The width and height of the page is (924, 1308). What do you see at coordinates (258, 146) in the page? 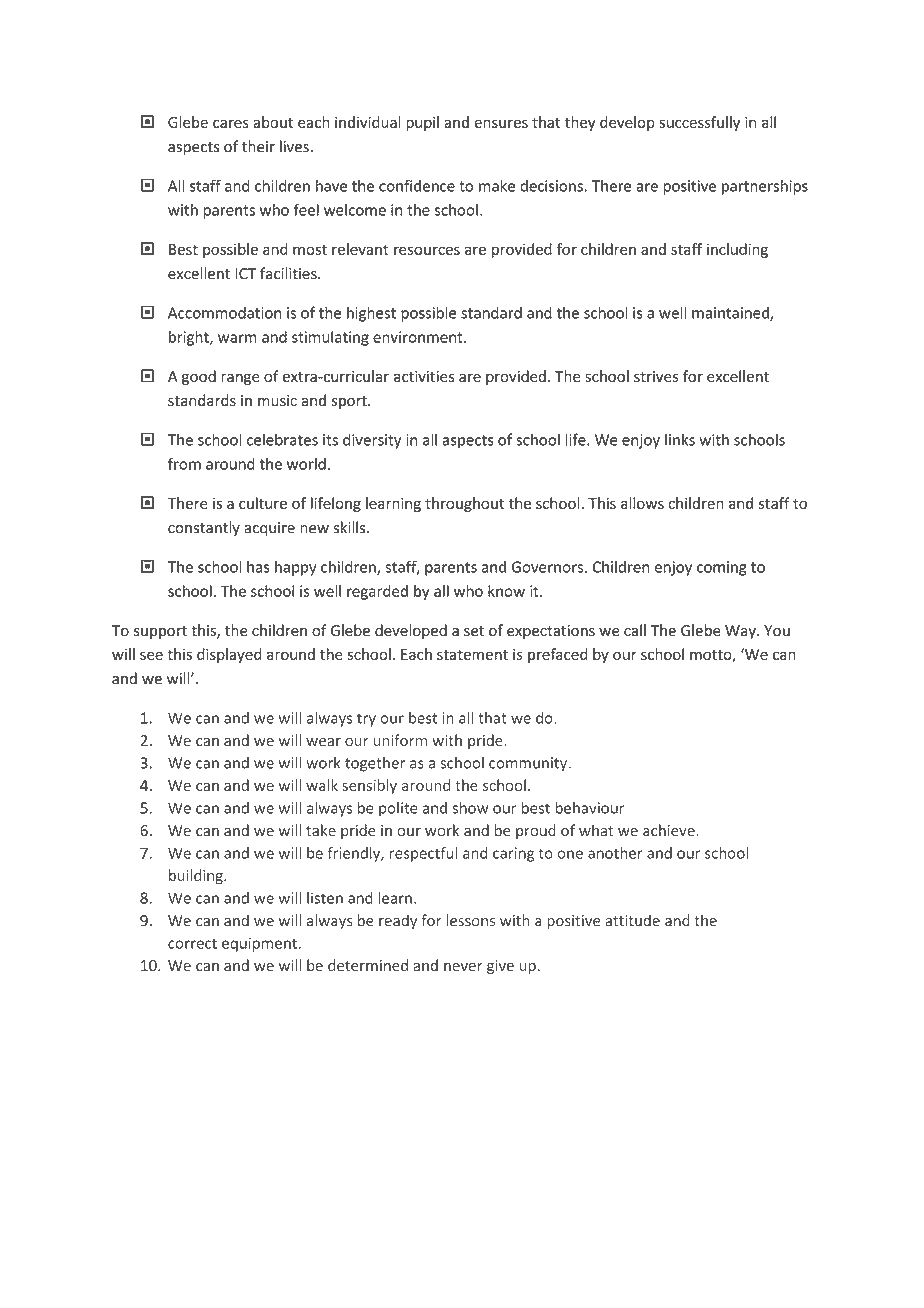
I see `their` at bounding box center [258, 146].
